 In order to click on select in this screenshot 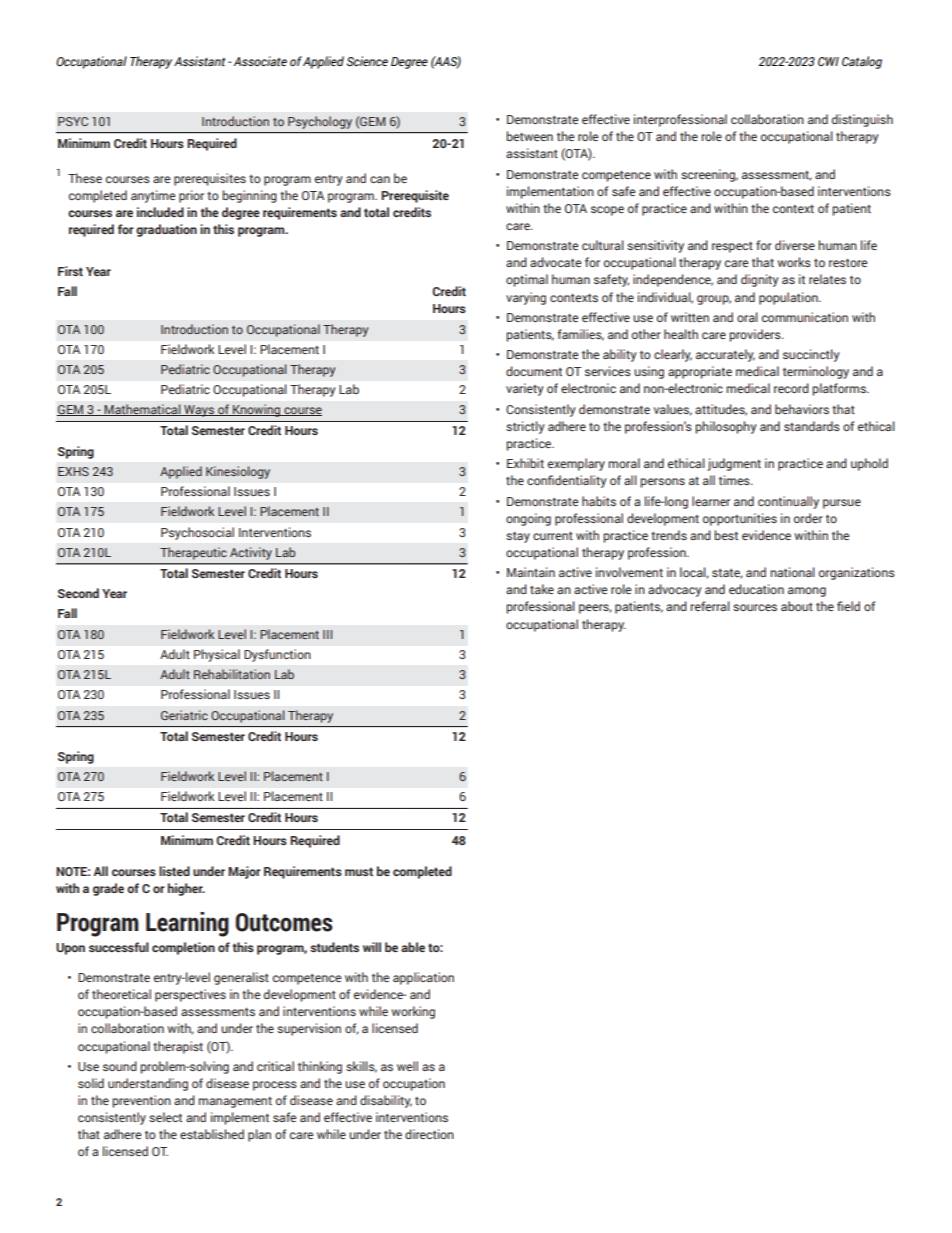, I will do `click(165, 1117)`.
